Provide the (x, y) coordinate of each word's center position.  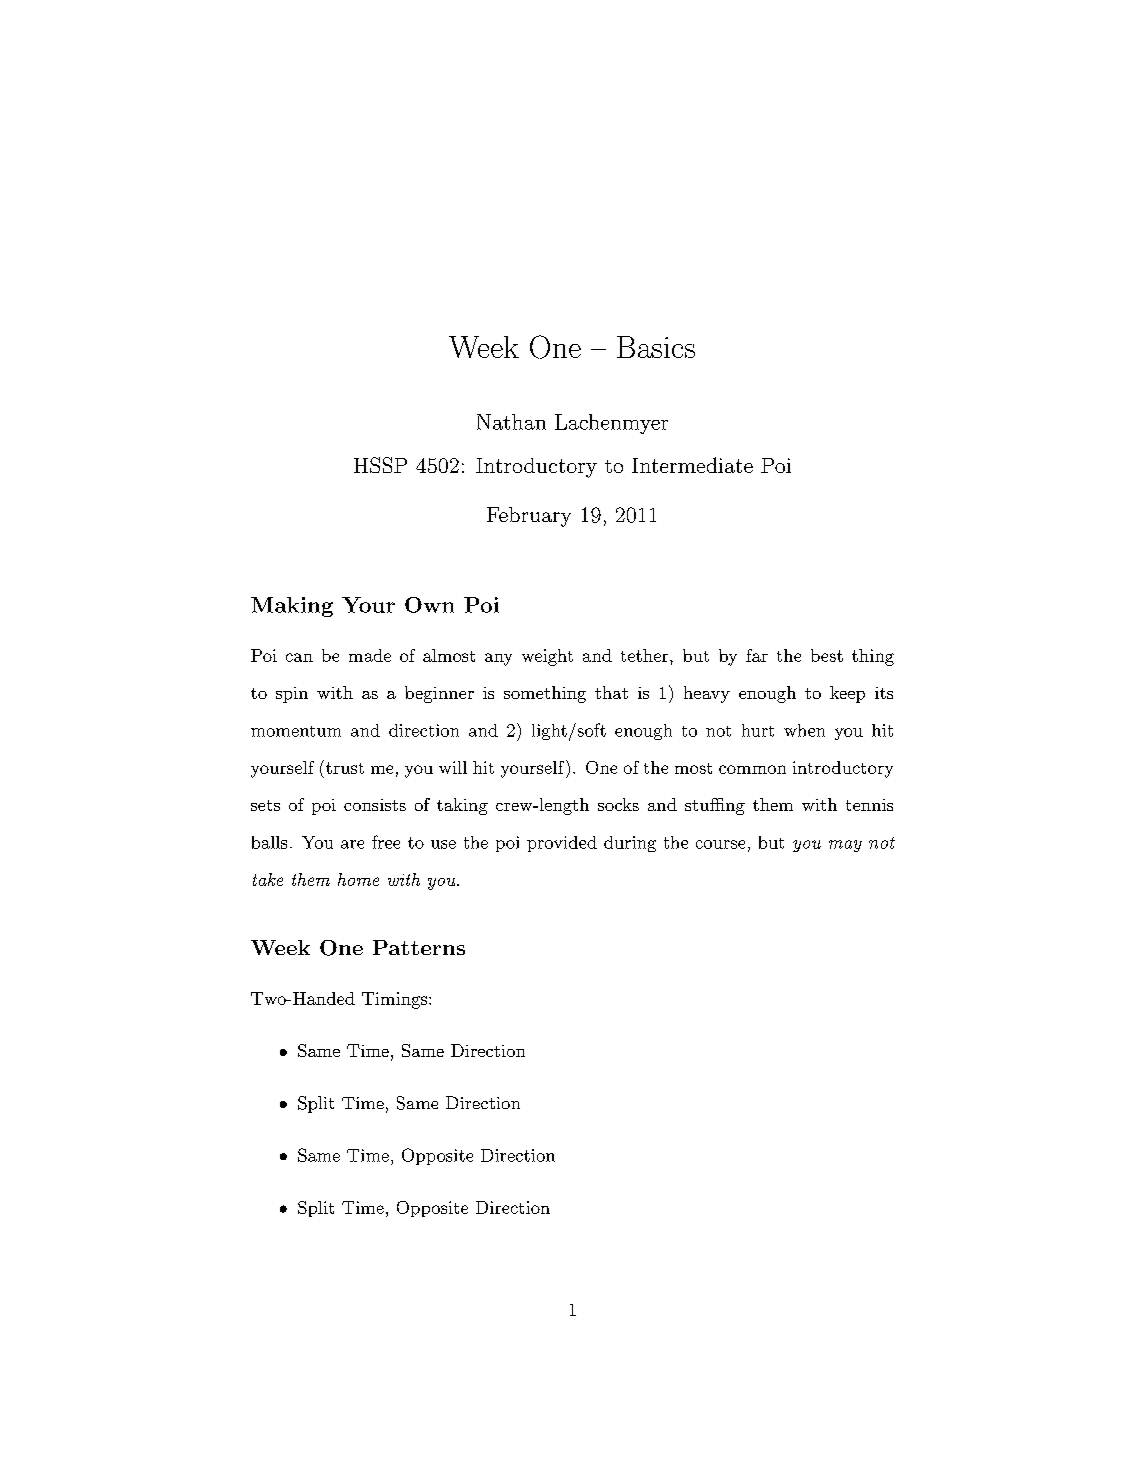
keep (847, 694)
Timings (396, 1000)
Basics (656, 347)
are (352, 844)
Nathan (511, 422)
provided (562, 844)
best (827, 655)
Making (292, 607)
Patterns (419, 947)
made (370, 655)
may (845, 846)
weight (547, 657)
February (529, 517)
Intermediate (692, 465)
